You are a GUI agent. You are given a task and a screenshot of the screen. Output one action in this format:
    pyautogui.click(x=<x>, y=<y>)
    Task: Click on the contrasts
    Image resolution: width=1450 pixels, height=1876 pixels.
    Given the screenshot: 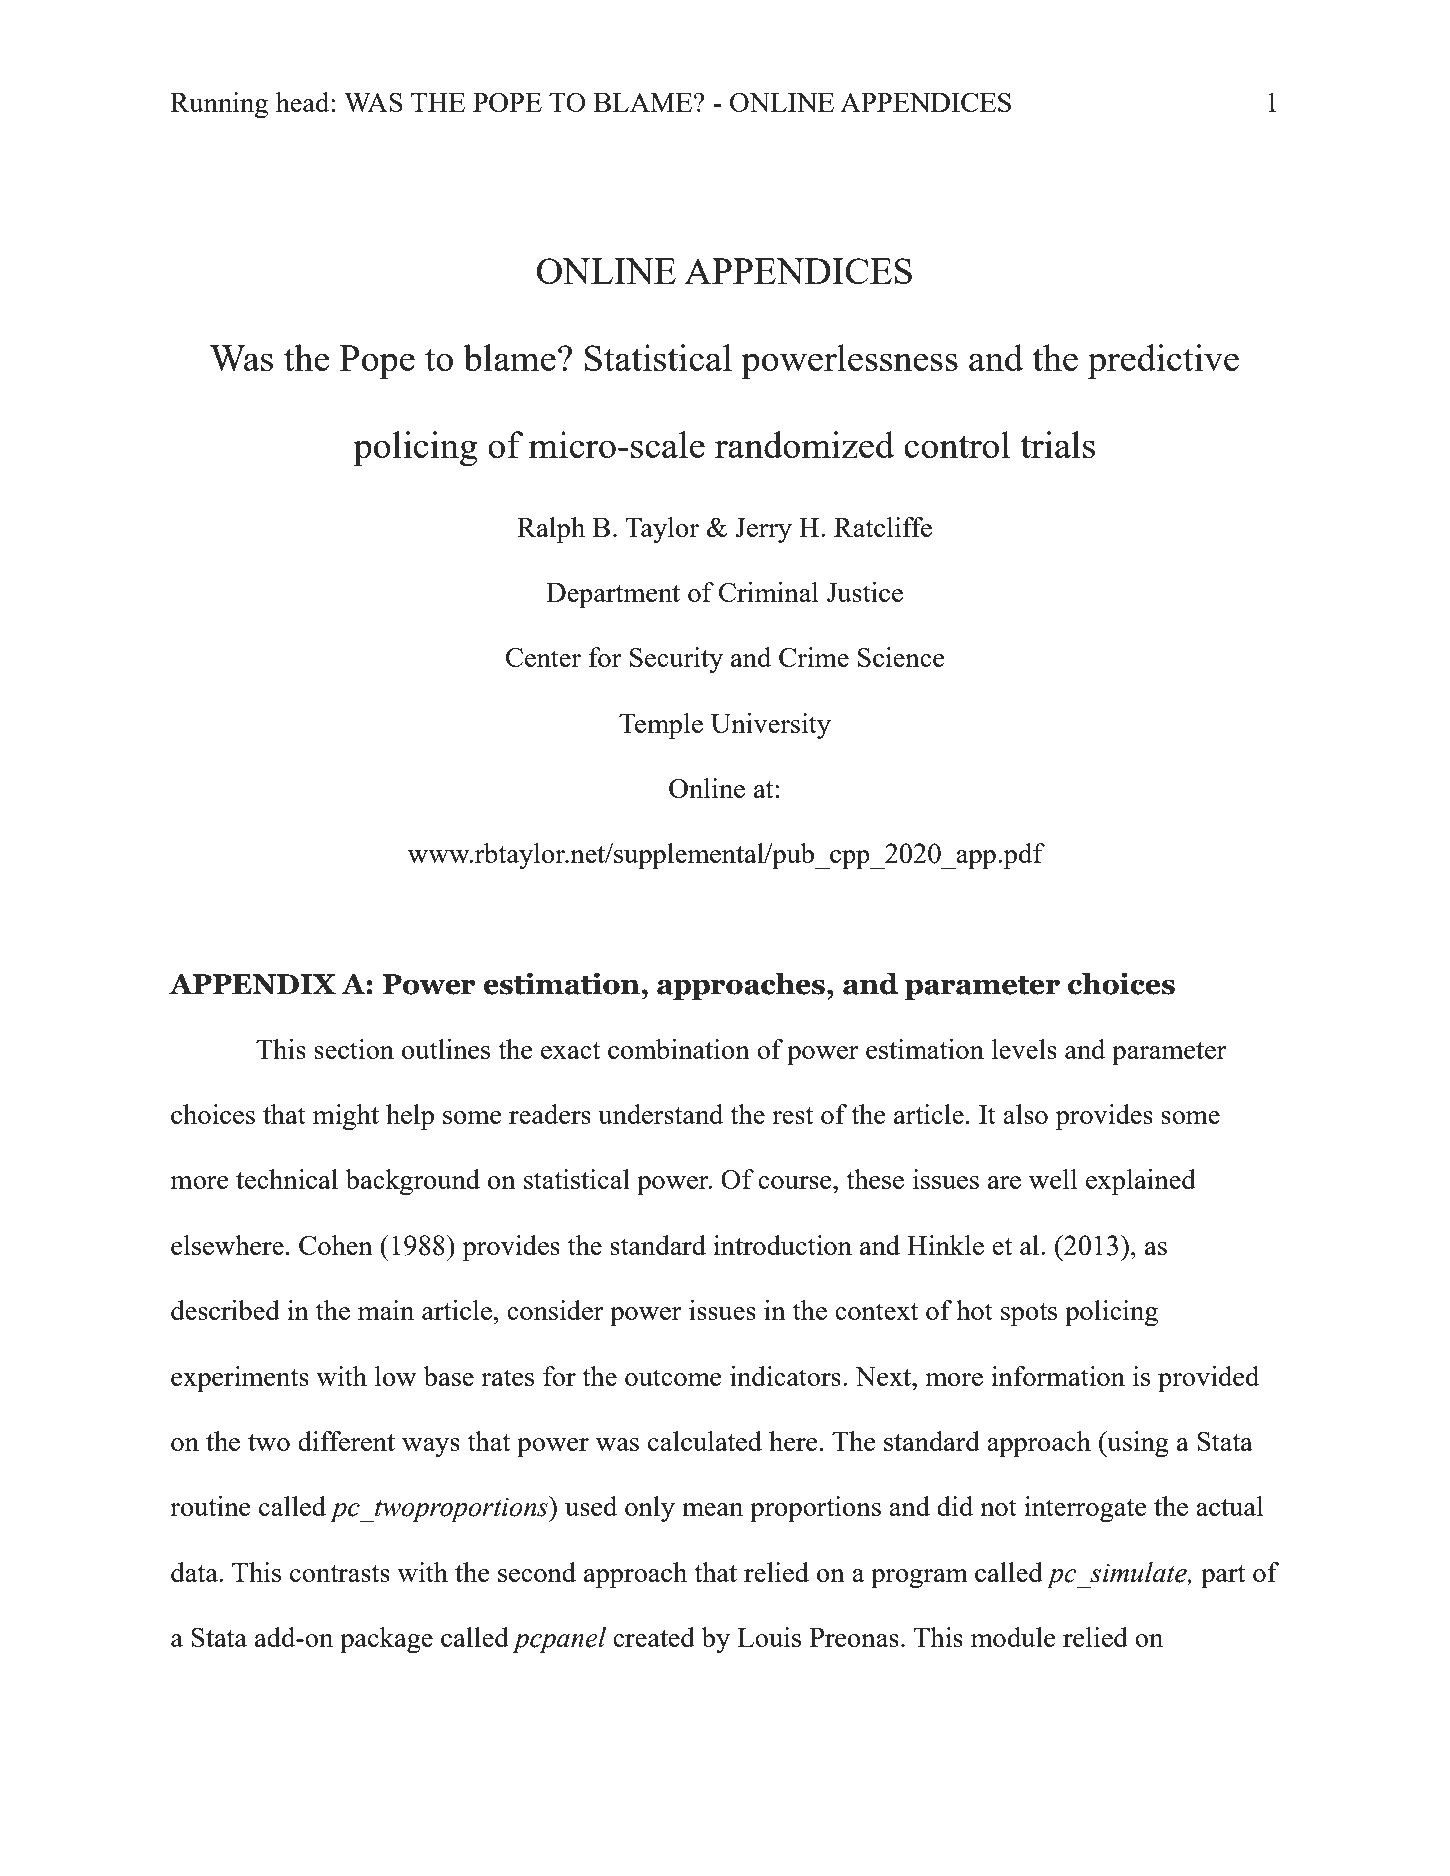 What is the action you would take?
    pyautogui.click(x=340, y=1573)
